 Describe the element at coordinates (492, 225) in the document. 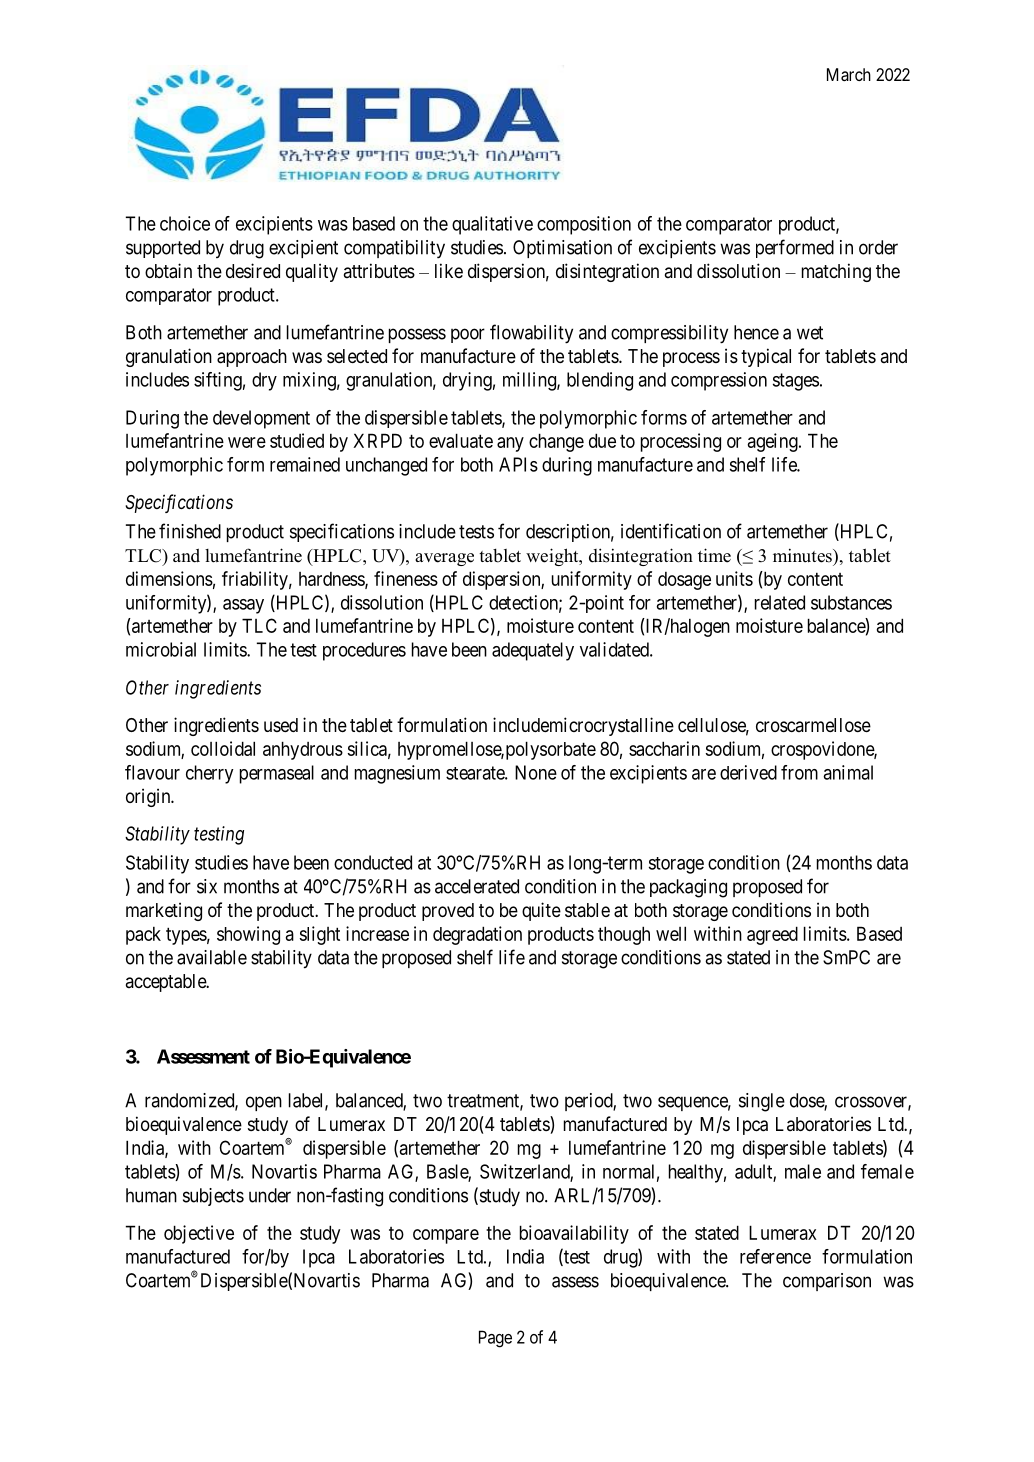

I see `qualitative` at that location.
